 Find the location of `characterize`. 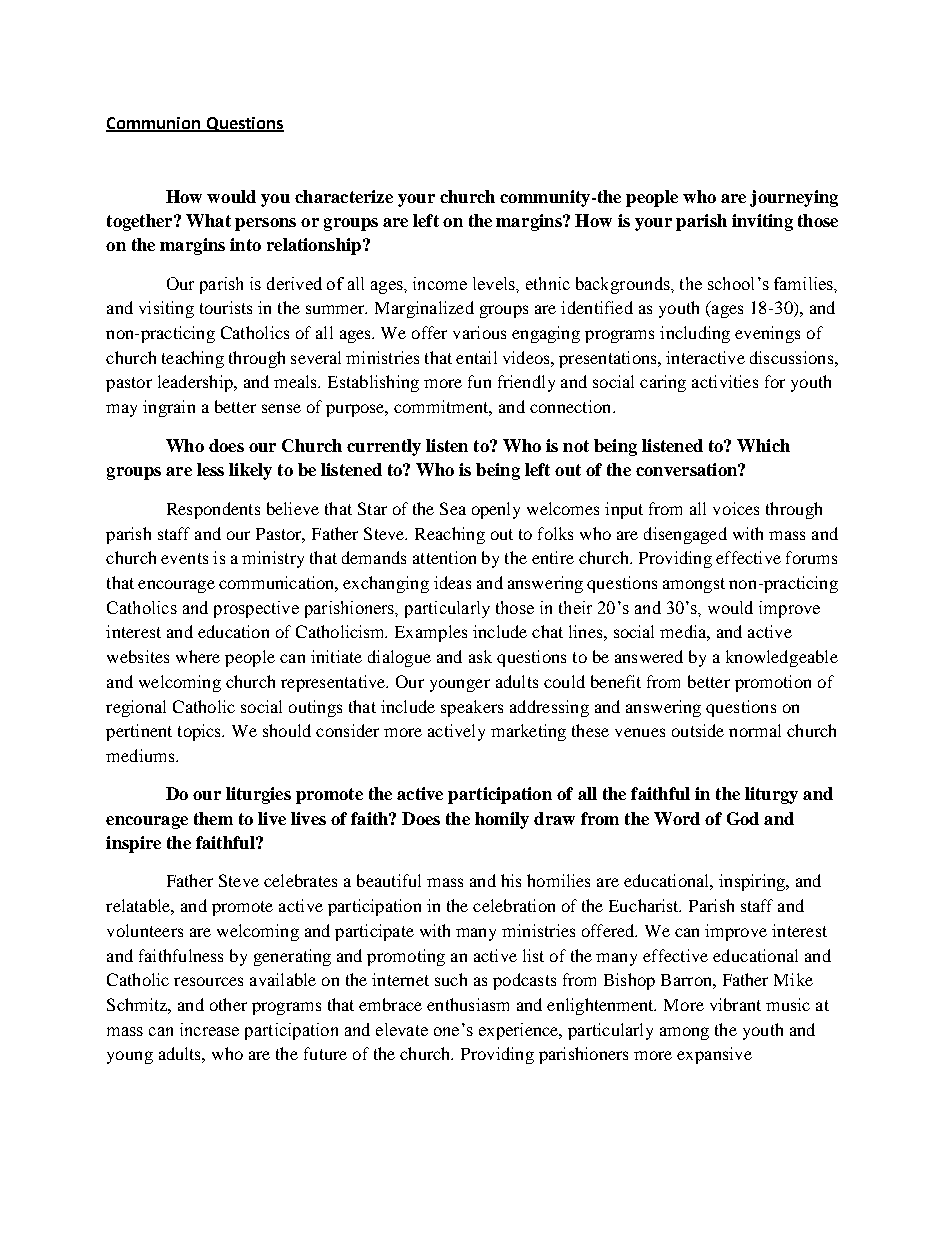

characterize is located at coordinates (344, 196).
